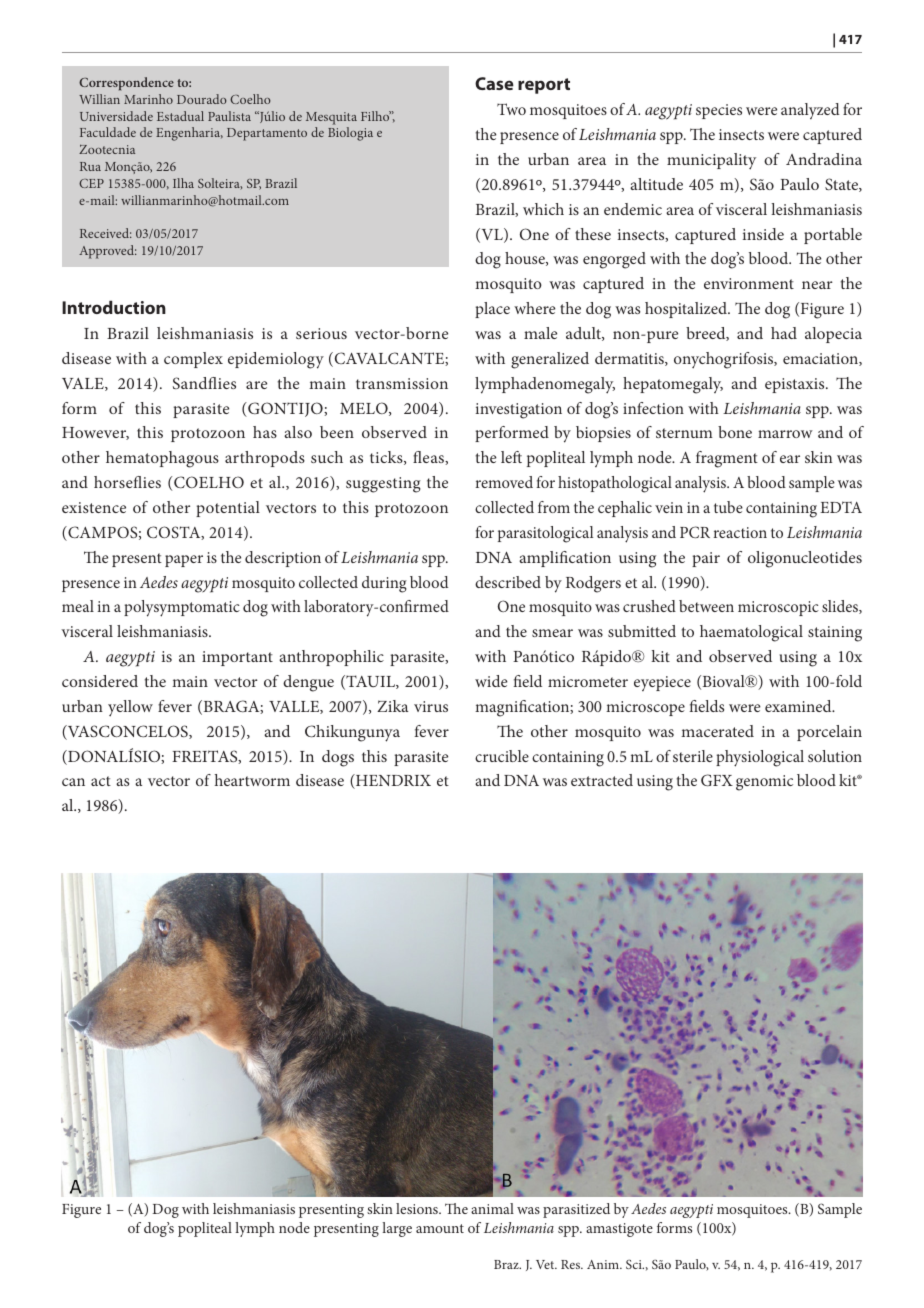 Image resolution: width=924 pixels, height=1308 pixels. I want to click on species, so click(719, 111).
